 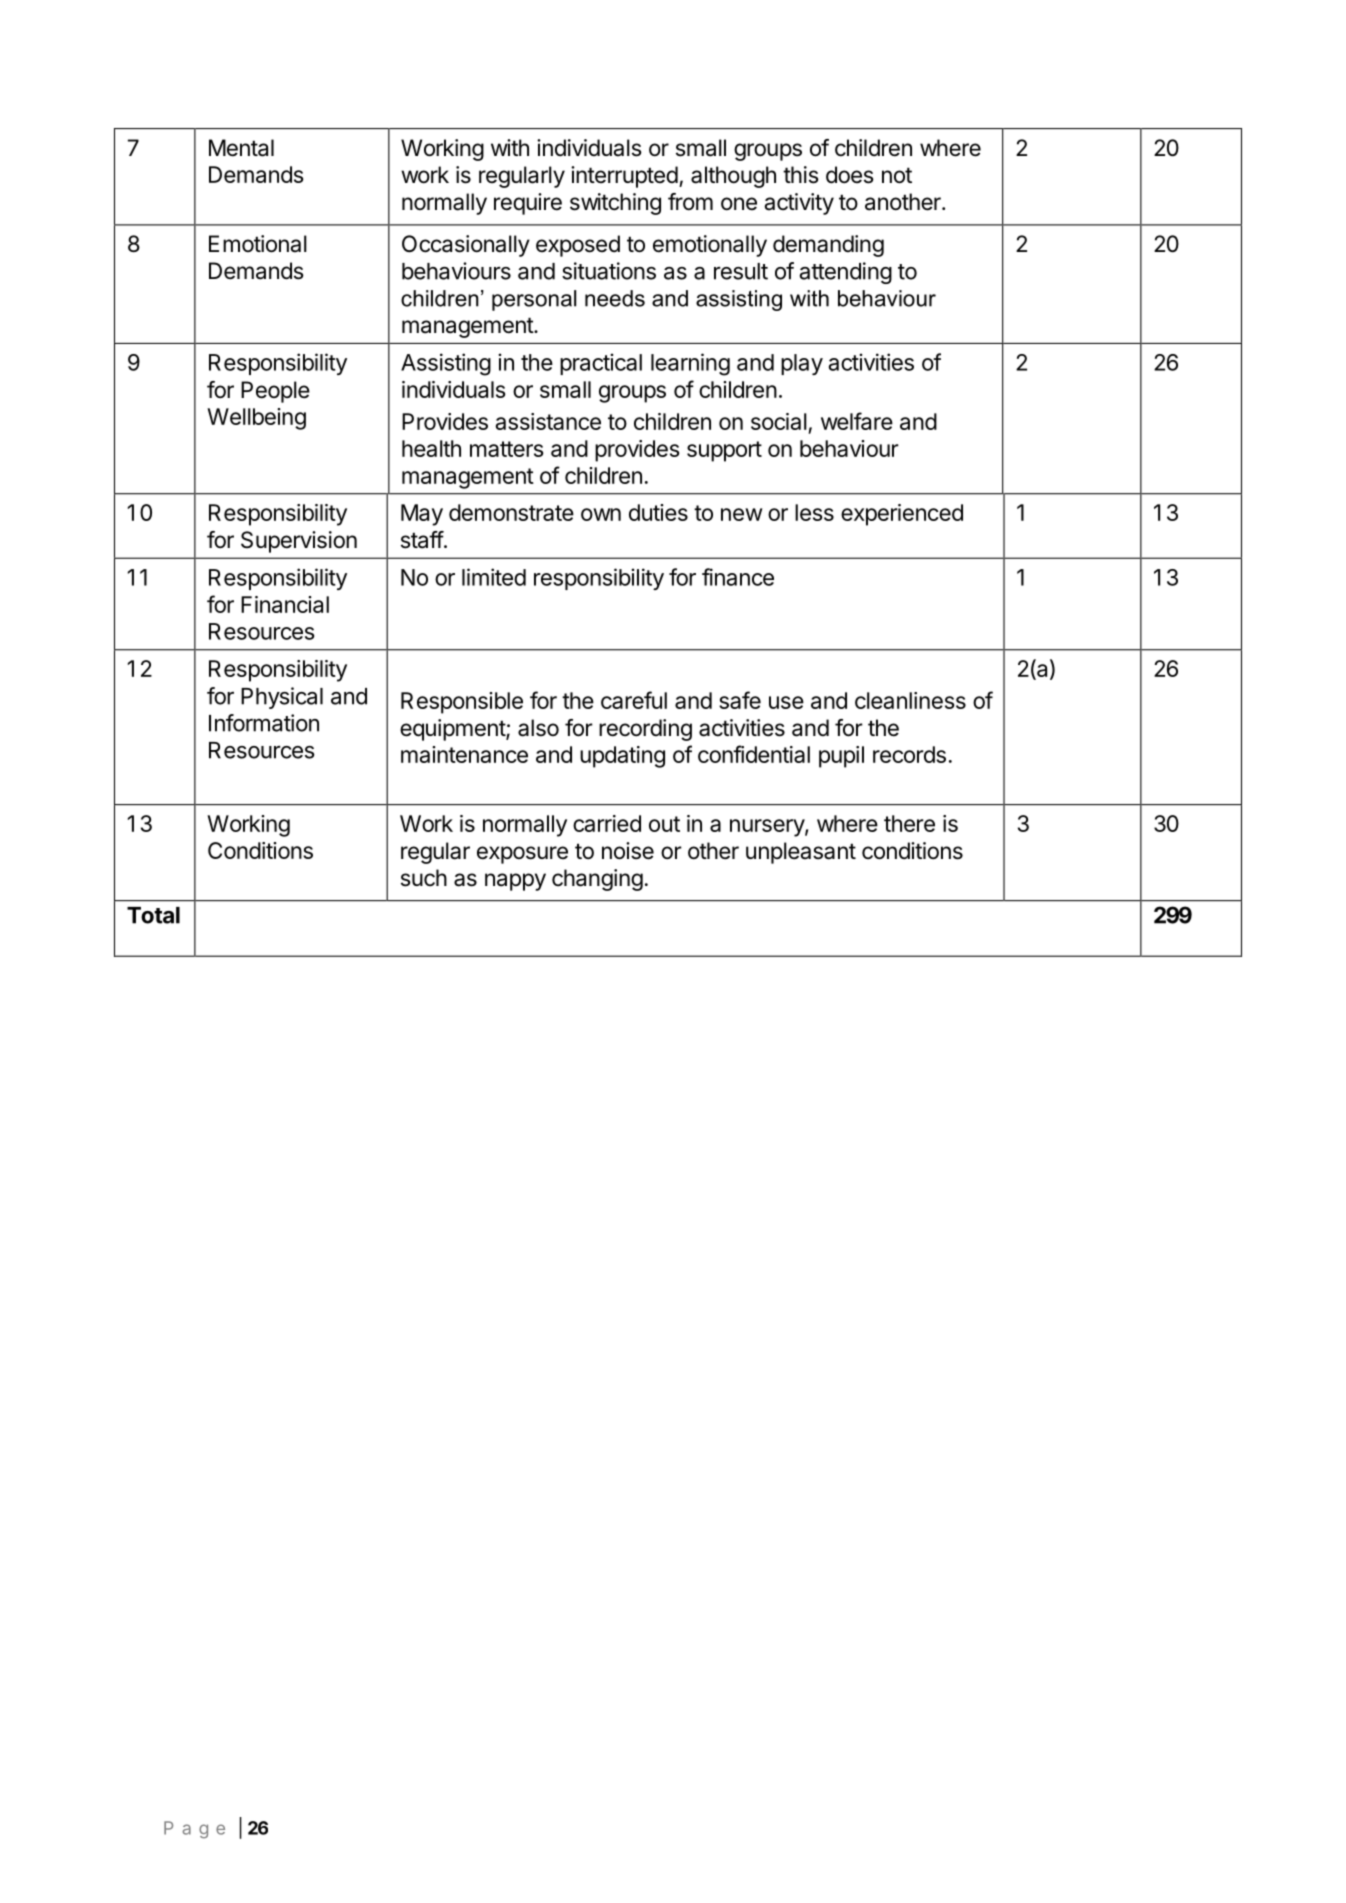 What do you see at coordinates (857, 421) in the image?
I see `welfare` at bounding box center [857, 421].
